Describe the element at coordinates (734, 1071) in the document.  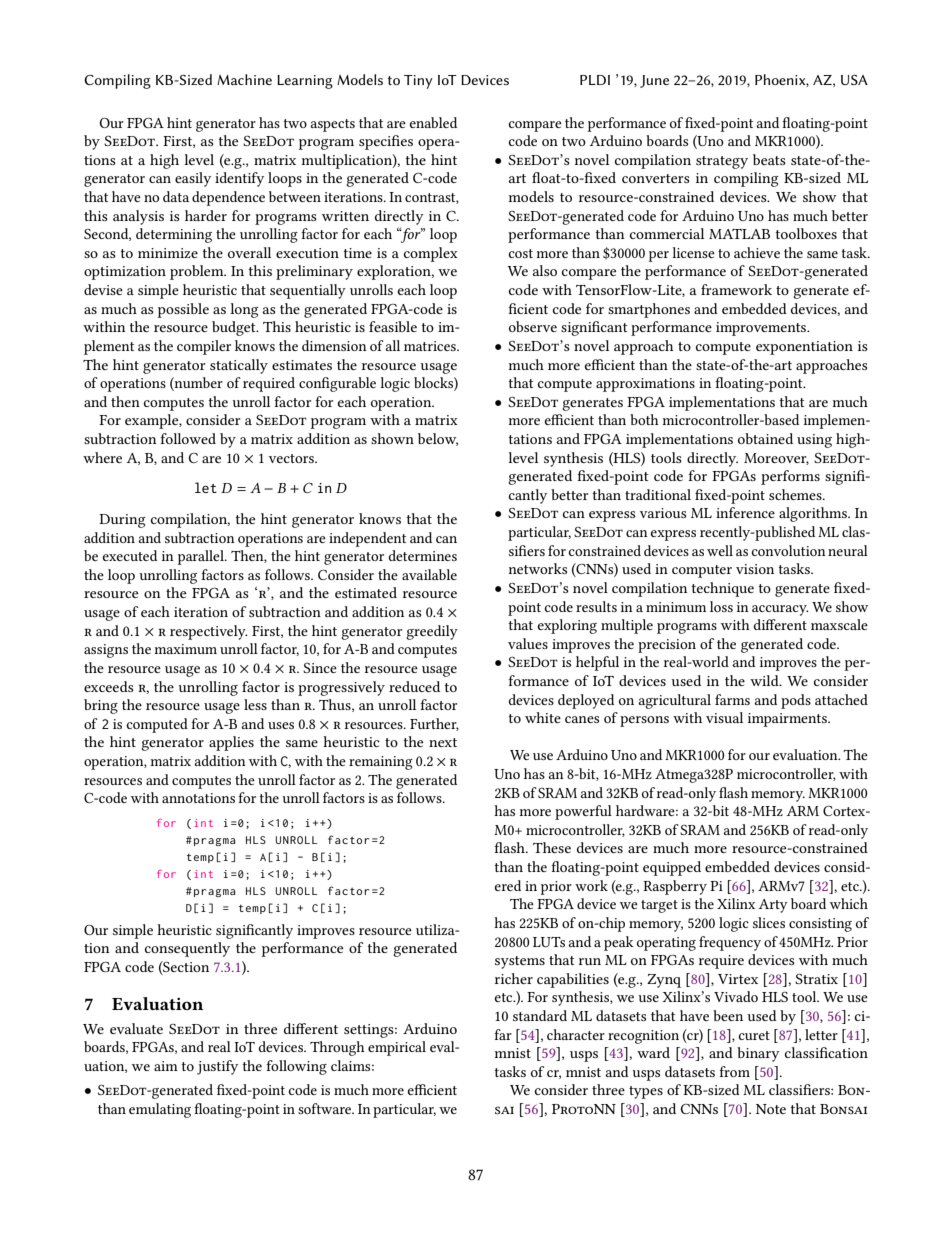
I see `from` at that location.
